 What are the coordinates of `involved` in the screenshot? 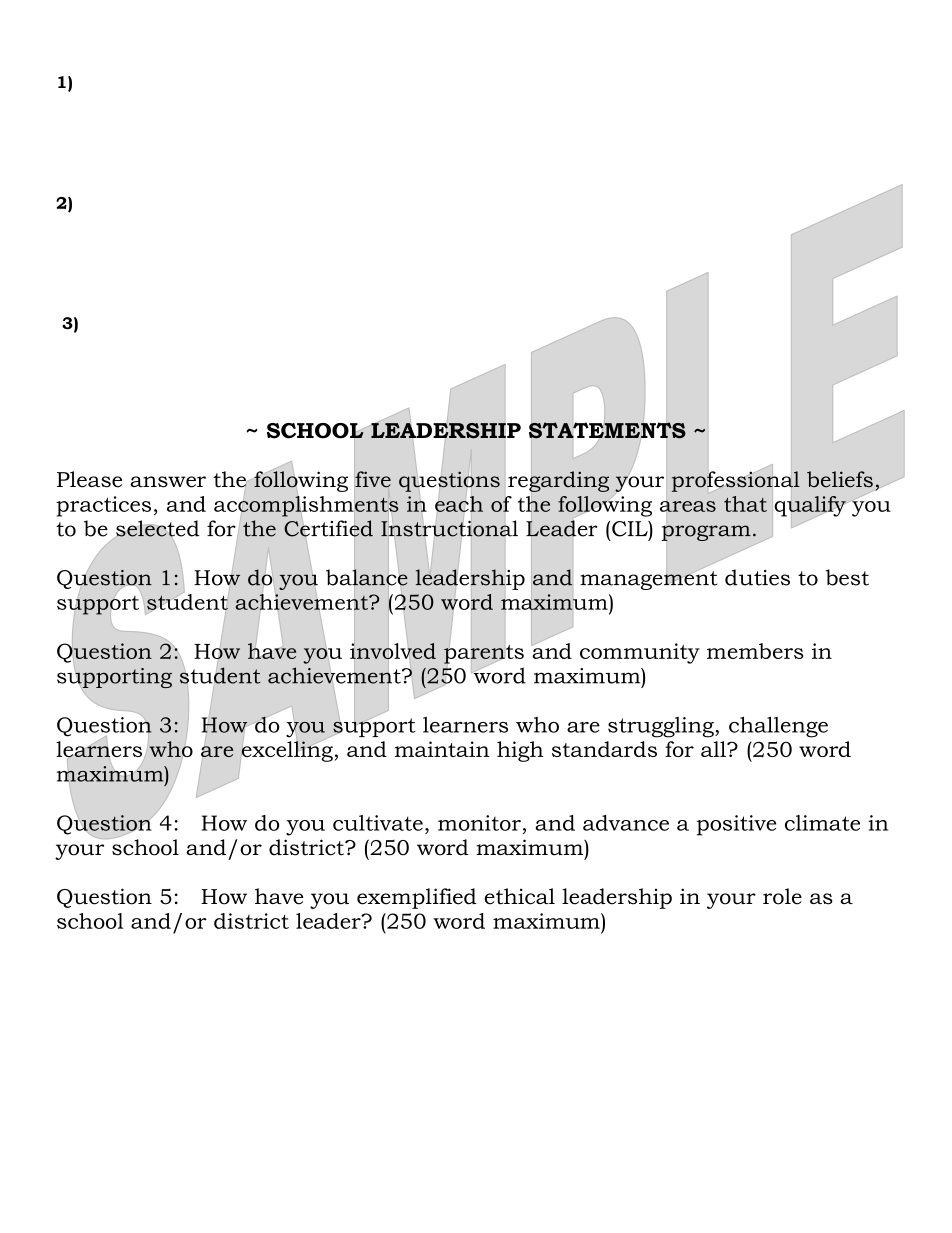 It's located at (393, 651).
